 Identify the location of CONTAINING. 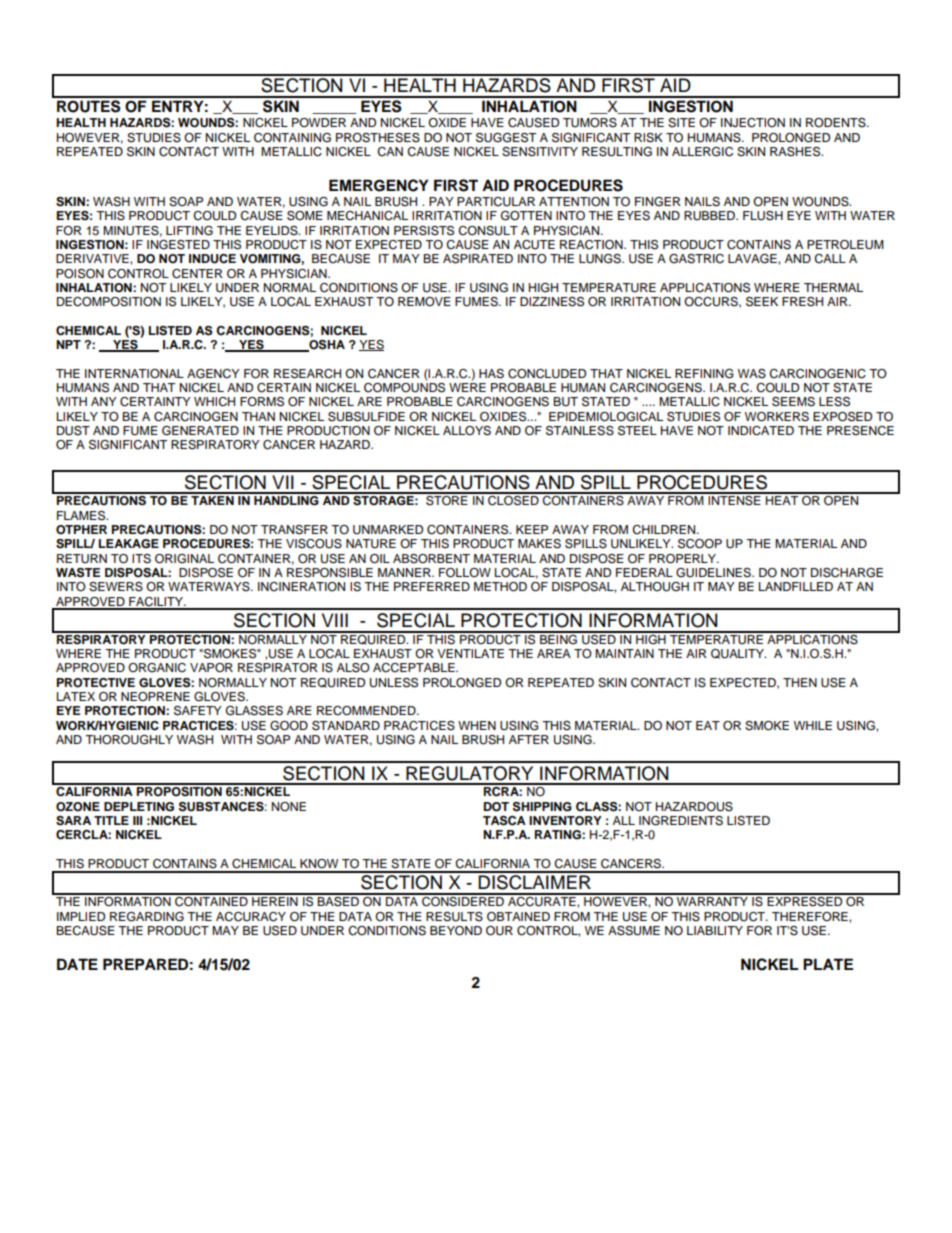
(292, 138).
